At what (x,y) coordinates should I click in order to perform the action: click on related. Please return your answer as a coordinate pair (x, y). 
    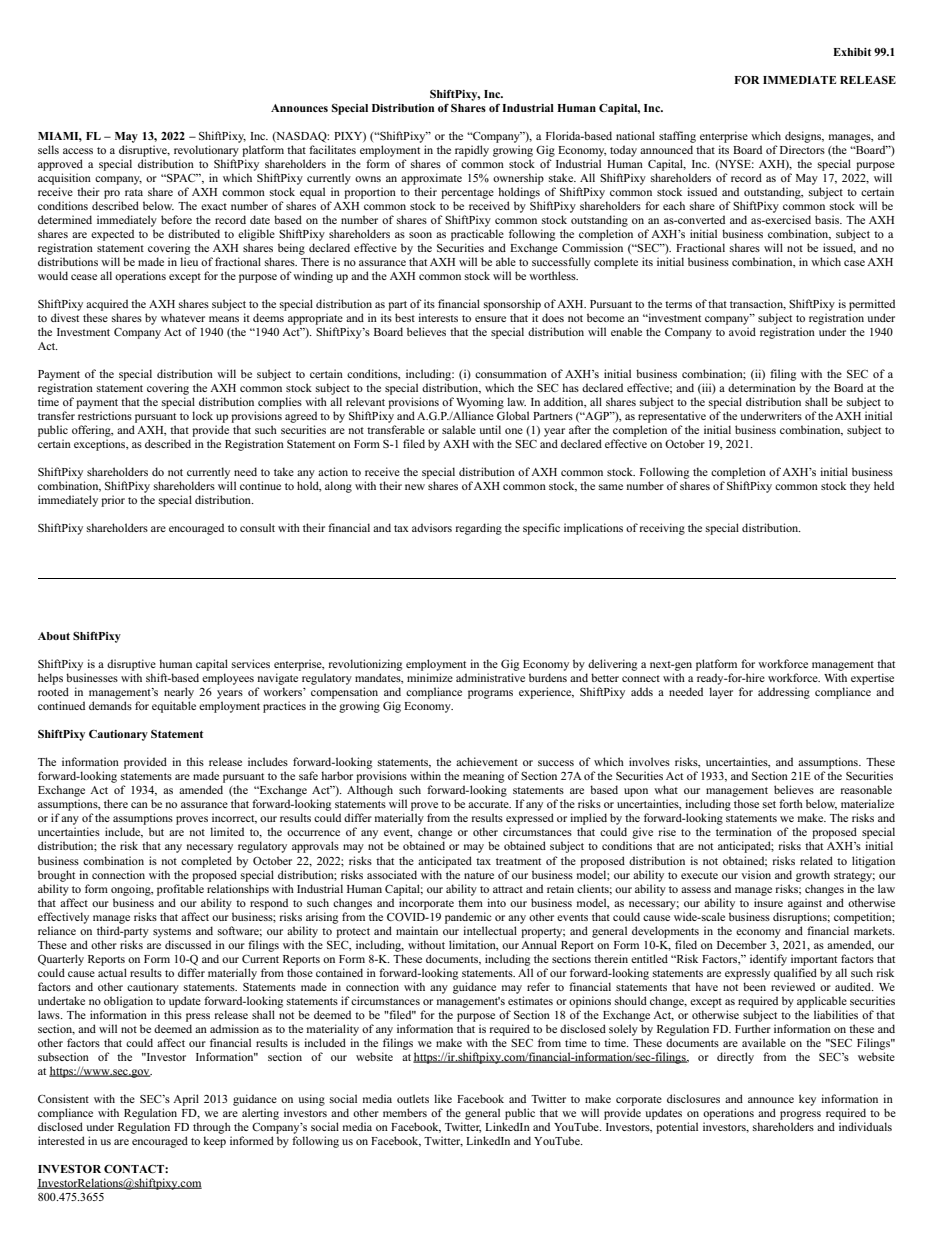
    Looking at the image, I should click on (816, 860).
